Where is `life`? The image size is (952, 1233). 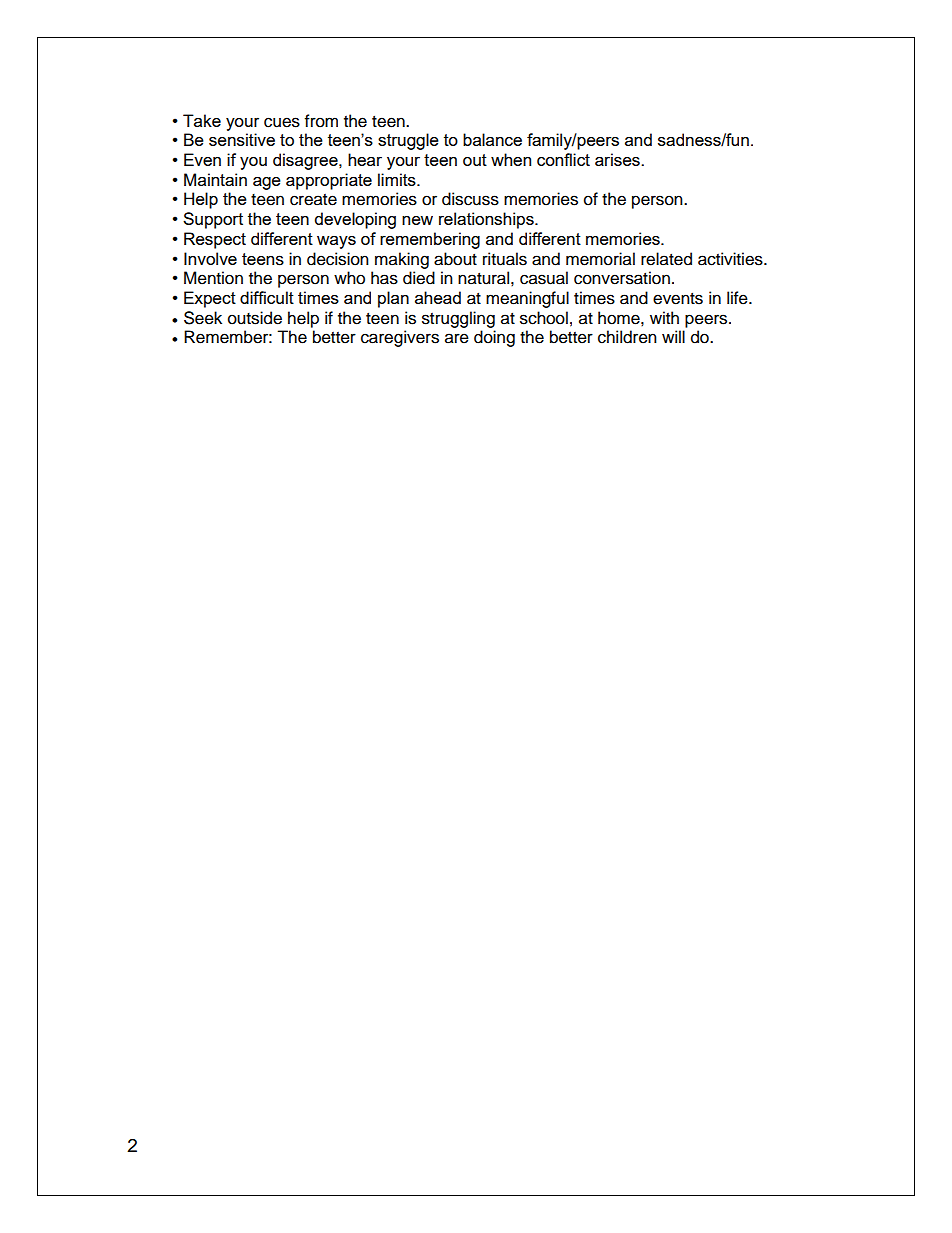 life is located at coordinates (738, 298).
